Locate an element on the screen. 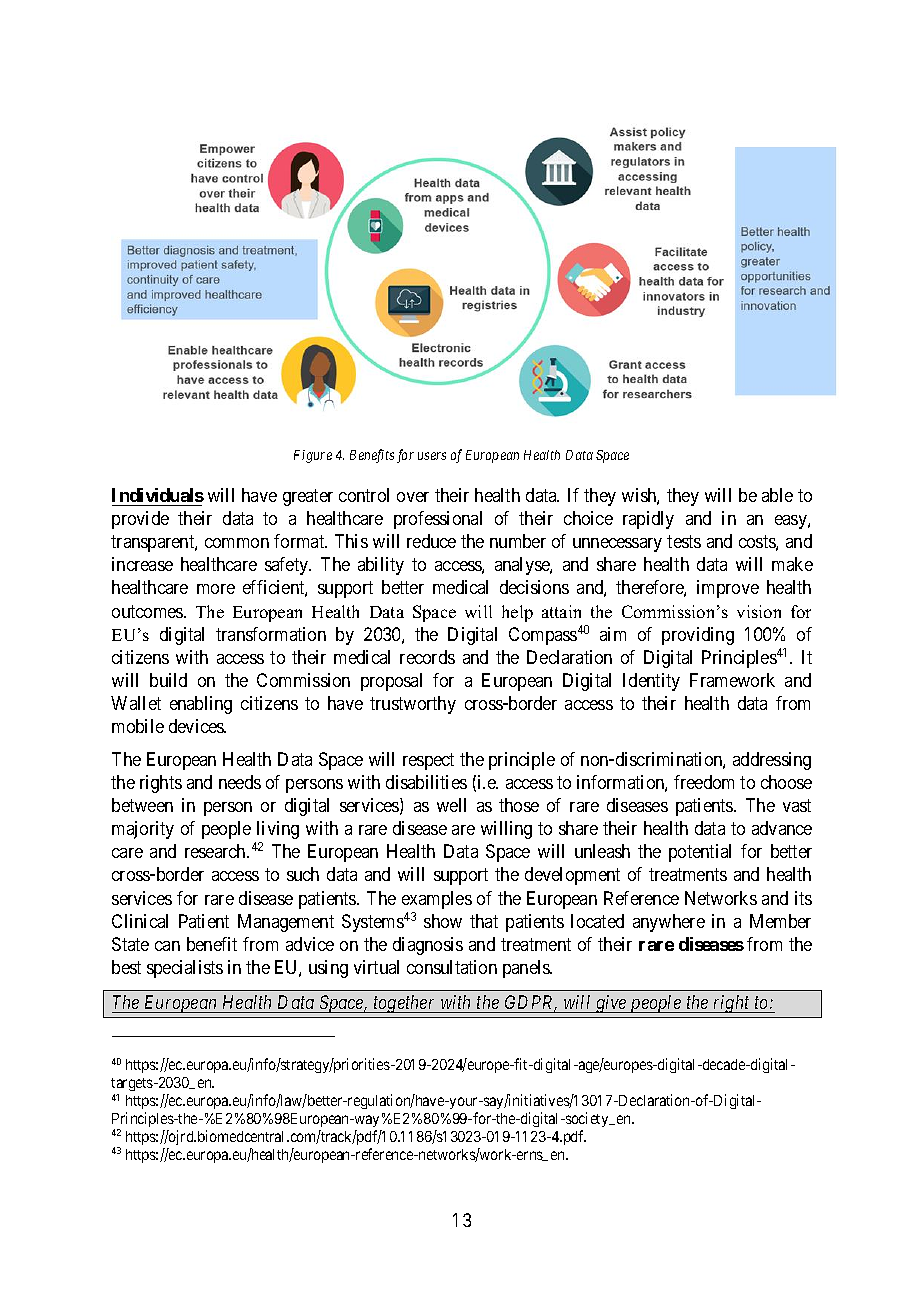 The image size is (924, 1308). users is located at coordinates (432, 456).
